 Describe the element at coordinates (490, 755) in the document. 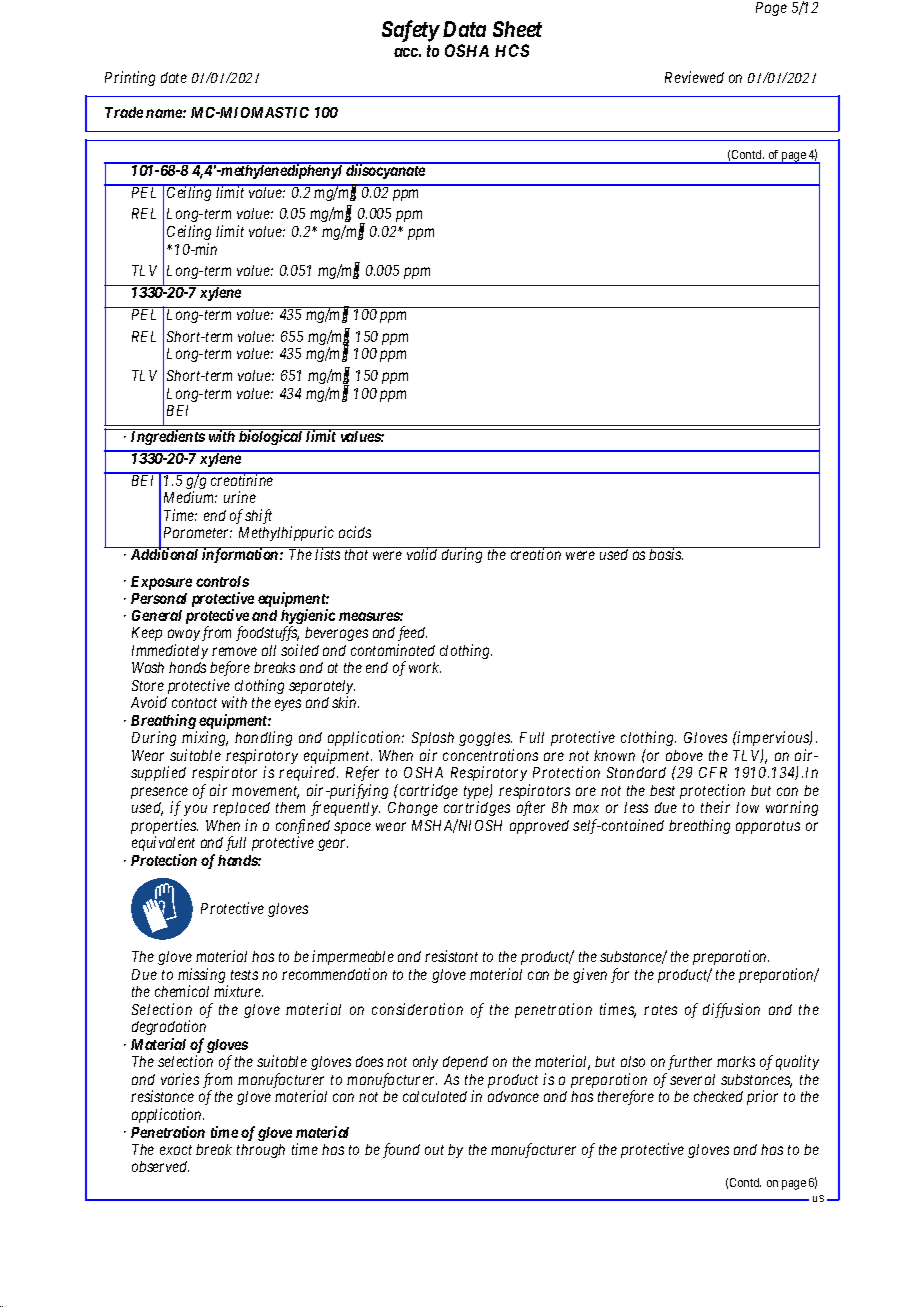

I see `concentrations` at that location.
